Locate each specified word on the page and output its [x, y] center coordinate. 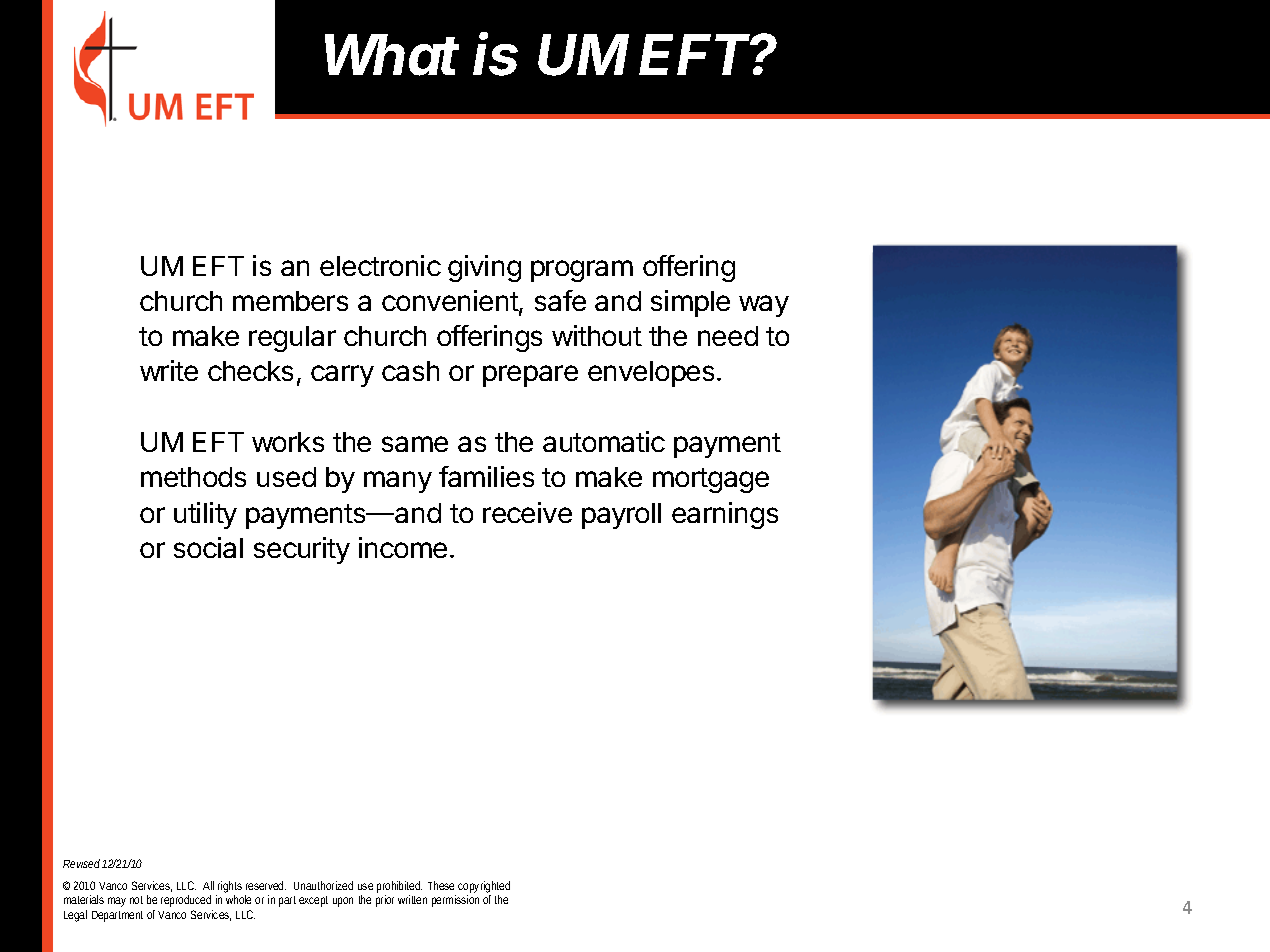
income [403, 547]
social [208, 547]
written [412, 899]
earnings [725, 515]
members [290, 301]
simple [690, 303]
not [136, 900]
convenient [451, 302]
